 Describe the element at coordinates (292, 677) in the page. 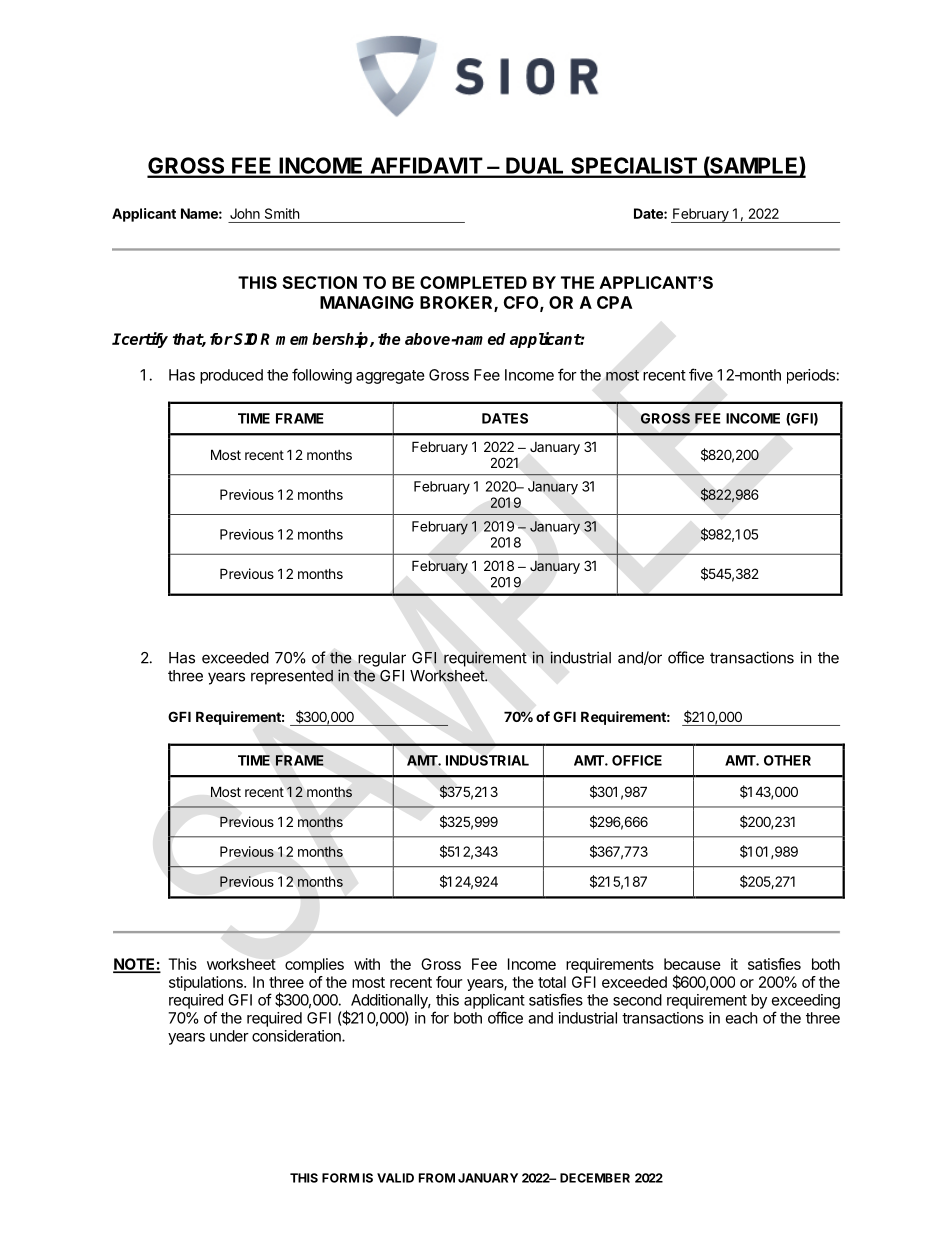

I see `represented` at that location.
